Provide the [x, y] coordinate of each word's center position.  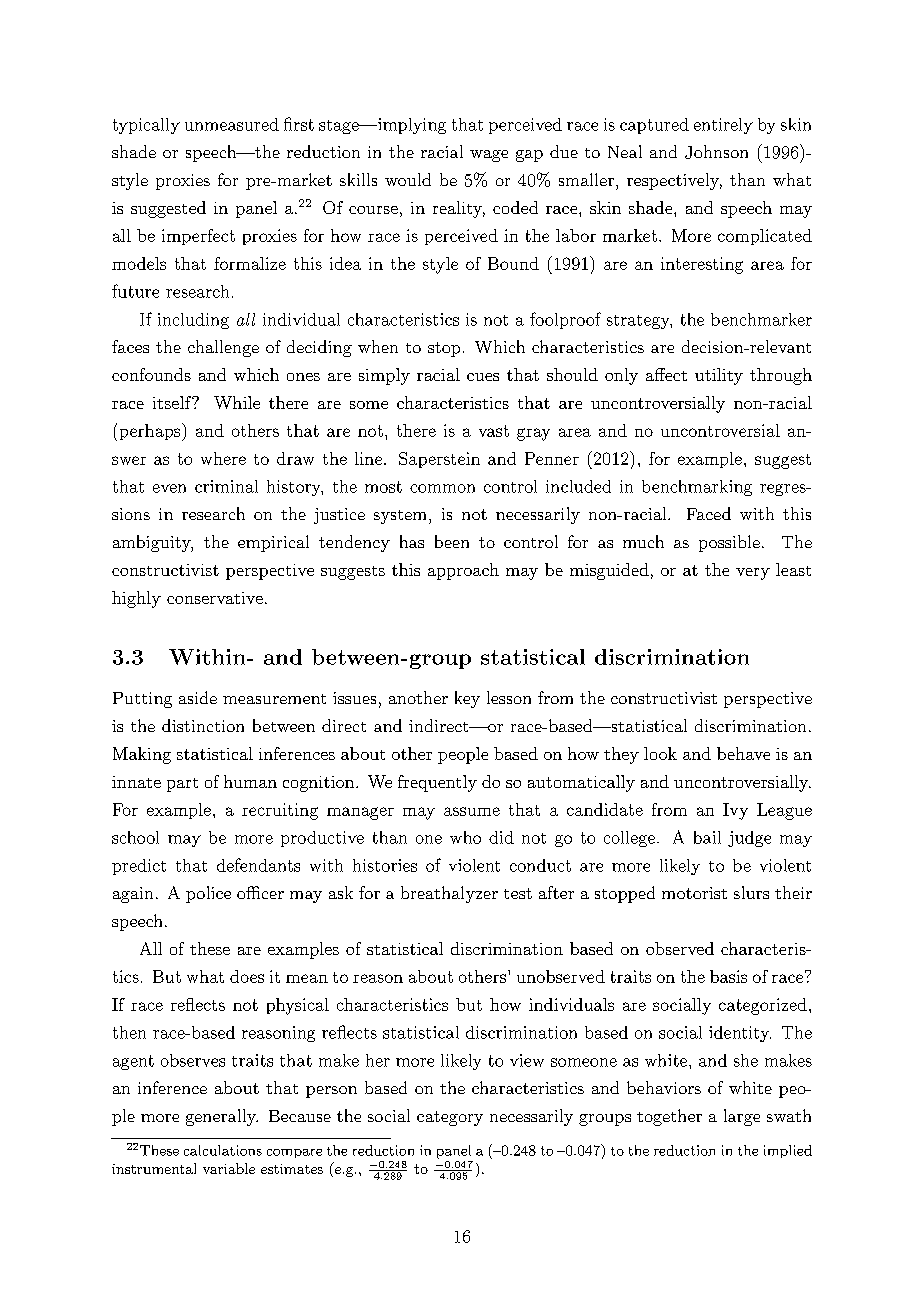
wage [489, 156]
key [467, 699]
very [753, 574]
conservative [215, 598]
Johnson [716, 152]
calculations [223, 1150]
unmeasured [232, 124]
